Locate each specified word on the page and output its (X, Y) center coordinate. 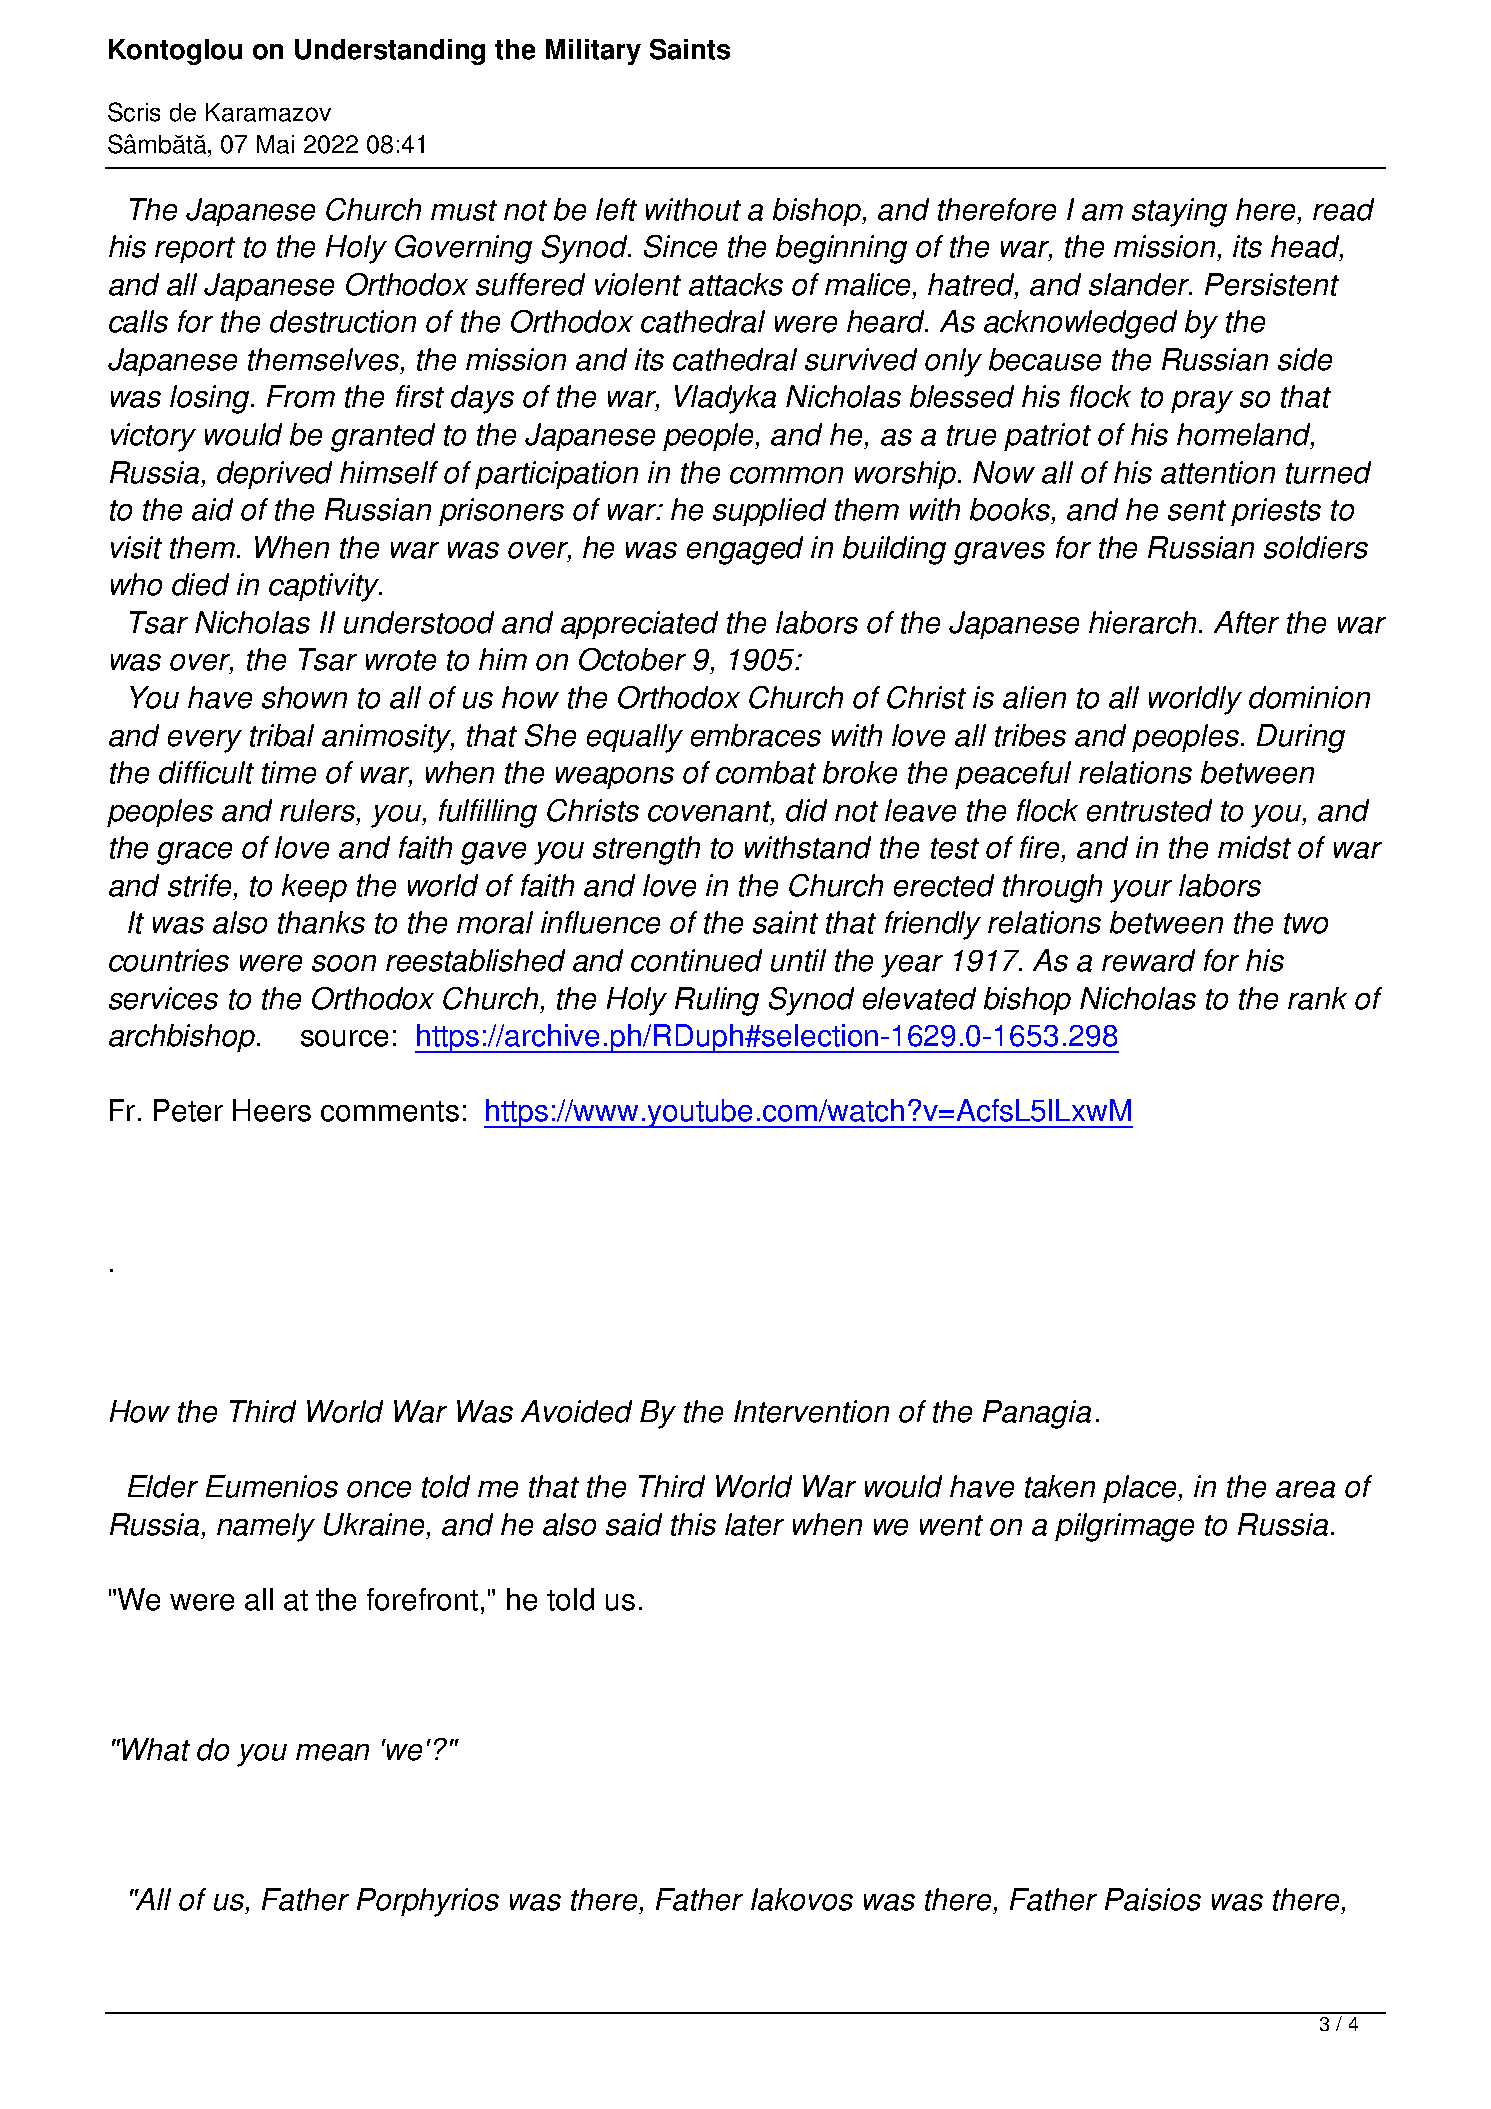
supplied (769, 512)
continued (696, 960)
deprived (274, 475)
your (1141, 891)
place (1141, 1489)
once (379, 1489)
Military (593, 52)
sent (1197, 510)
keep (314, 888)
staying (1179, 212)
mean (332, 1752)
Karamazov (268, 112)
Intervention (811, 1411)
